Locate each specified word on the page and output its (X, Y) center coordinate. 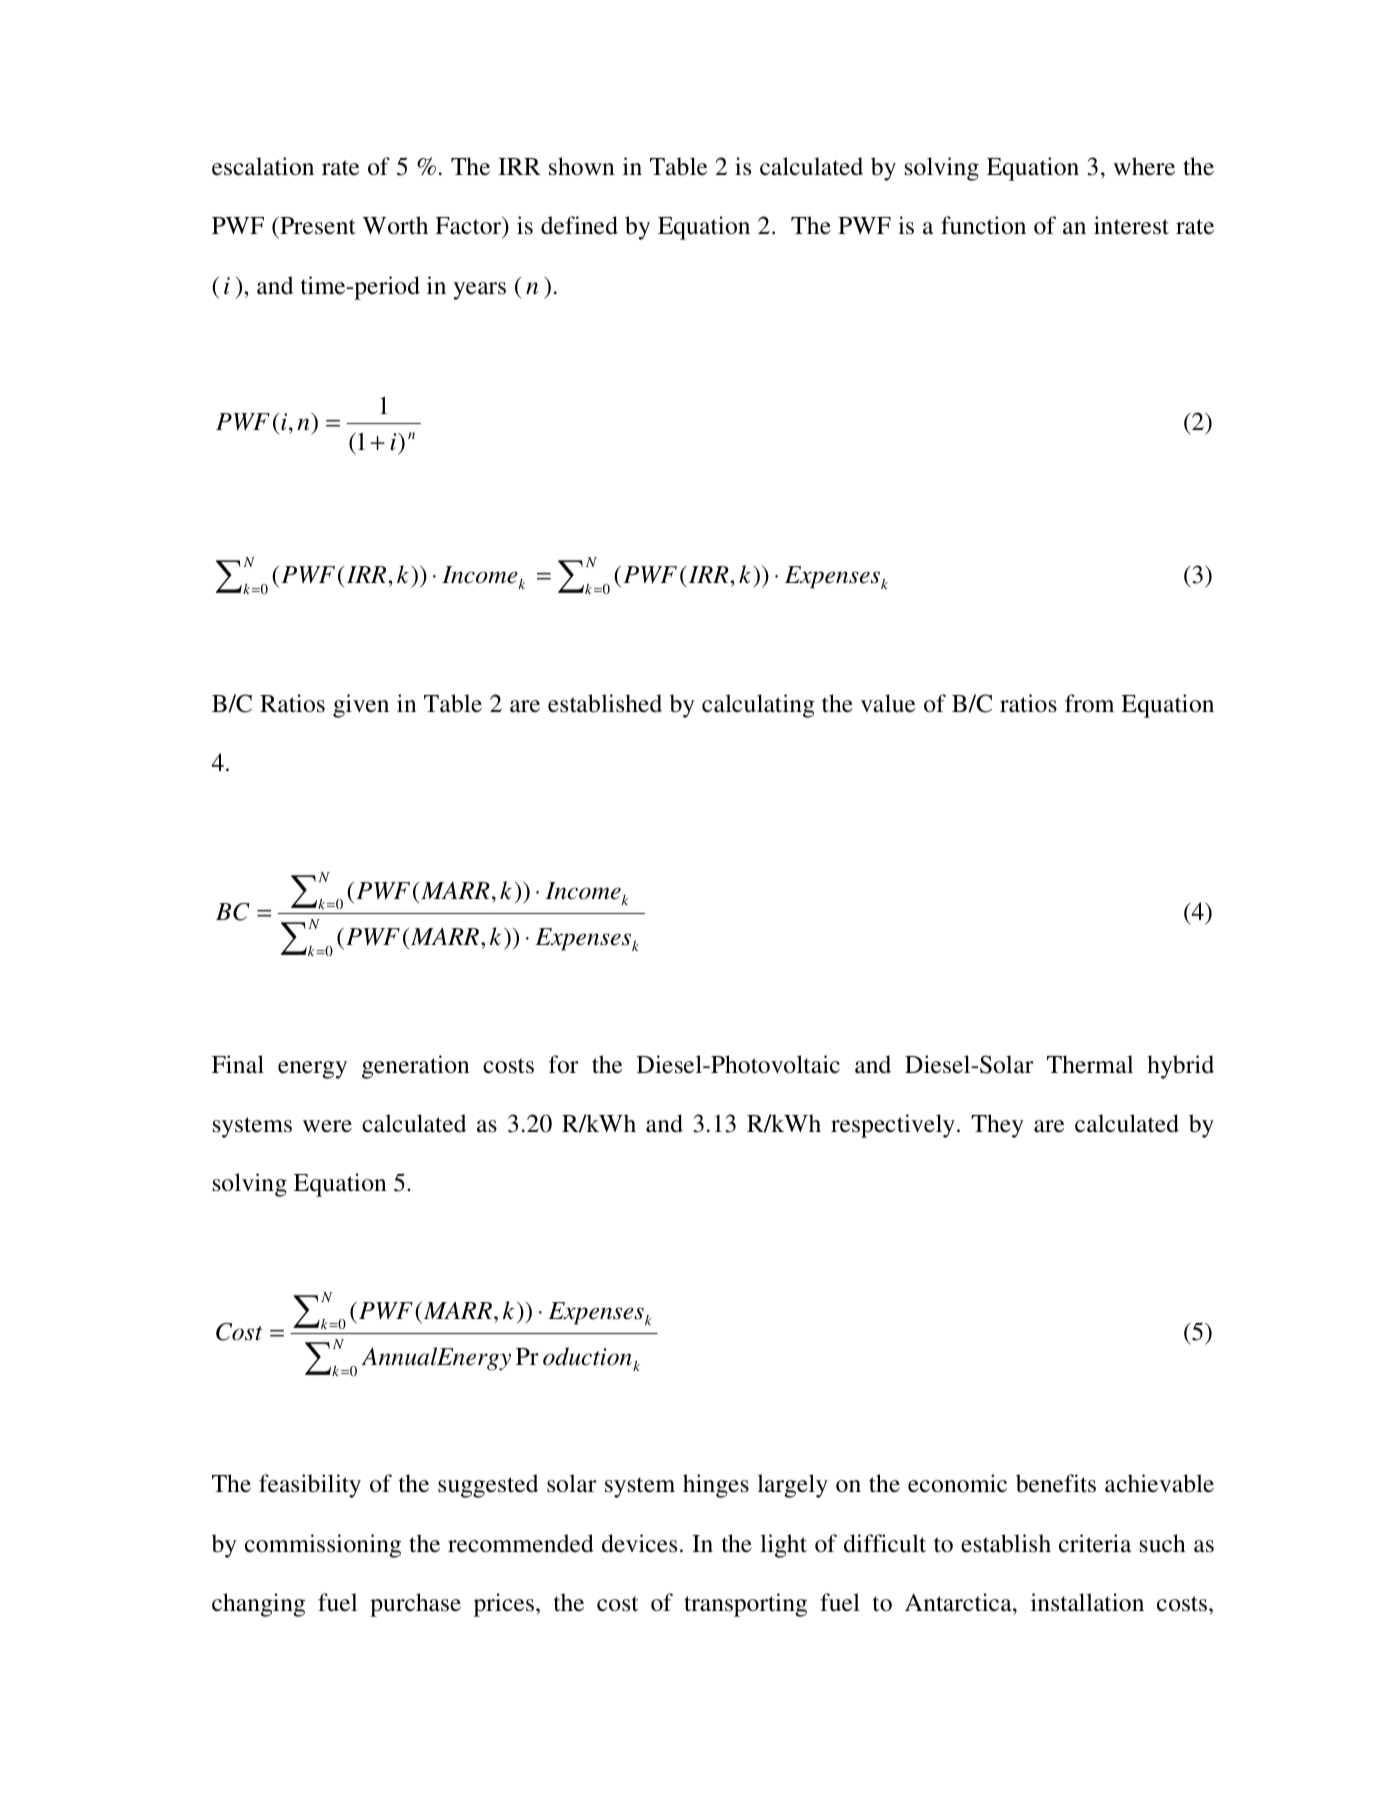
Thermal (1090, 1064)
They (997, 1126)
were (327, 1126)
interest (1131, 225)
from (1089, 703)
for (564, 1064)
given (361, 706)
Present (317, 226)
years (479, 291)
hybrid (1180, 1067)
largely (792, 1486)
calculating (758, 706)
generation (415, 1067)
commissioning (323, 1546)
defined (579, 225)
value (888, 703)
